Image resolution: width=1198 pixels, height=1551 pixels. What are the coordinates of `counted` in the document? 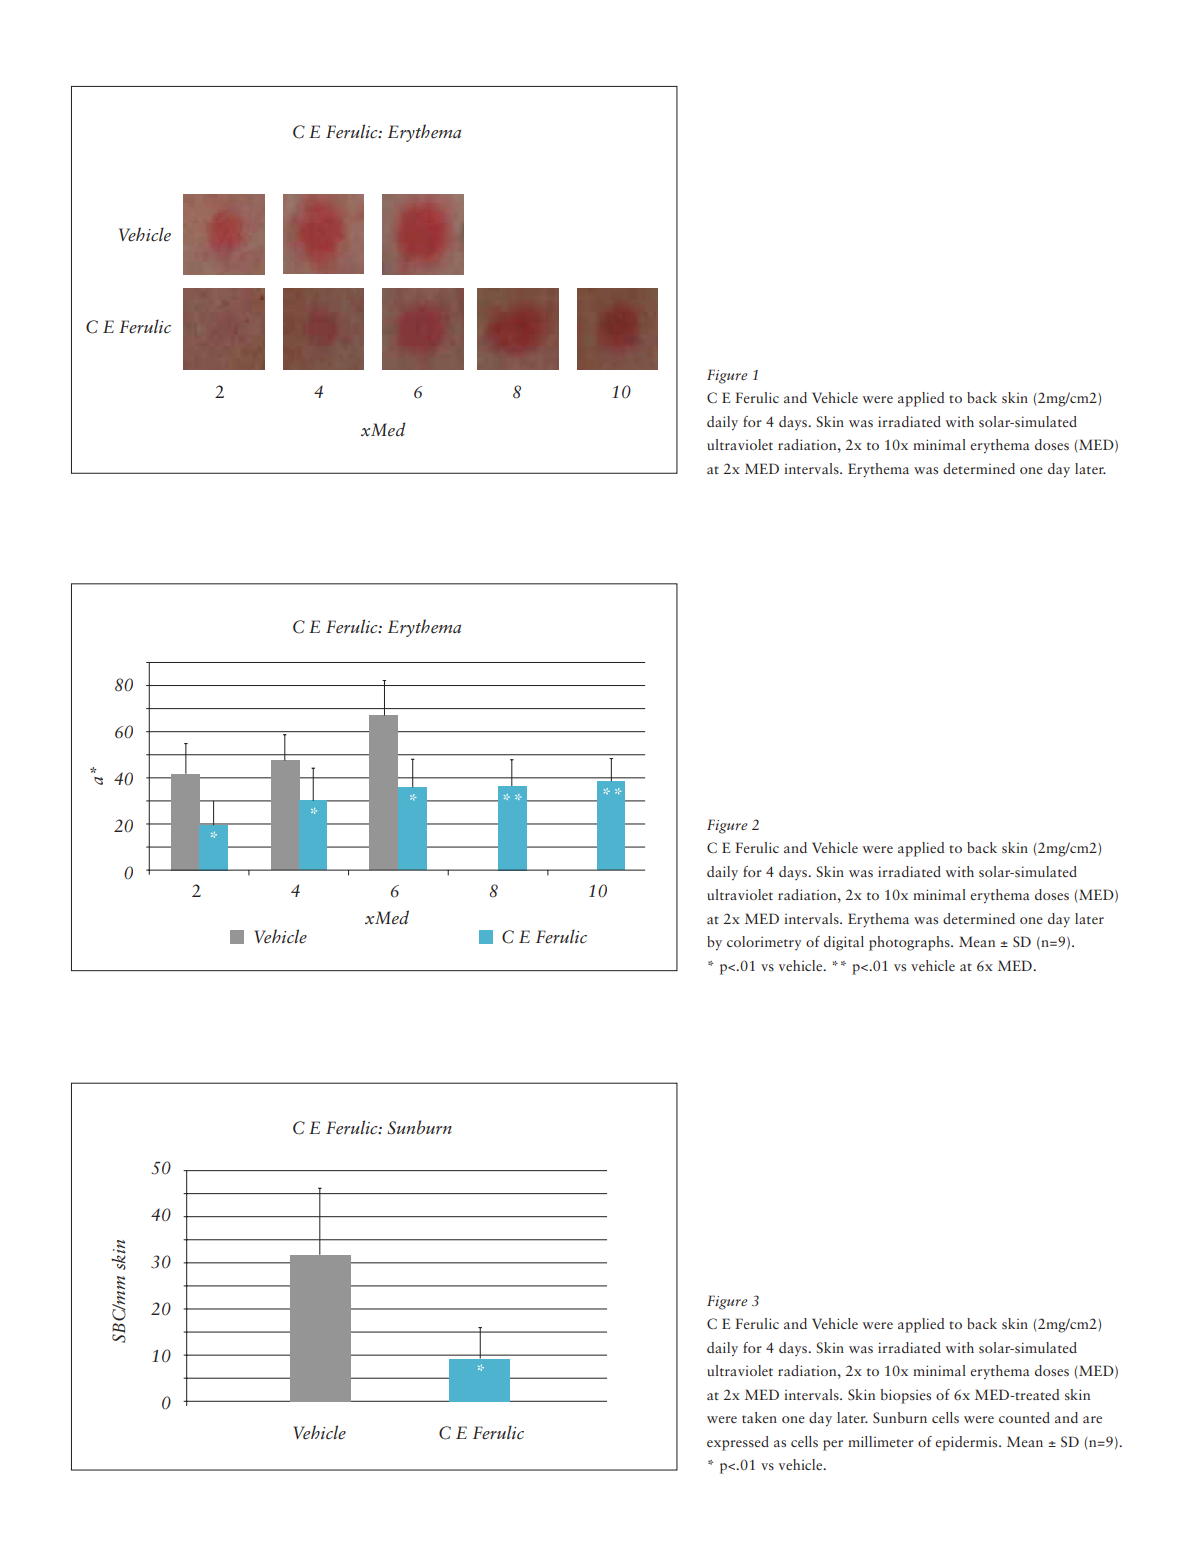 It's located at (1024, 1417).
